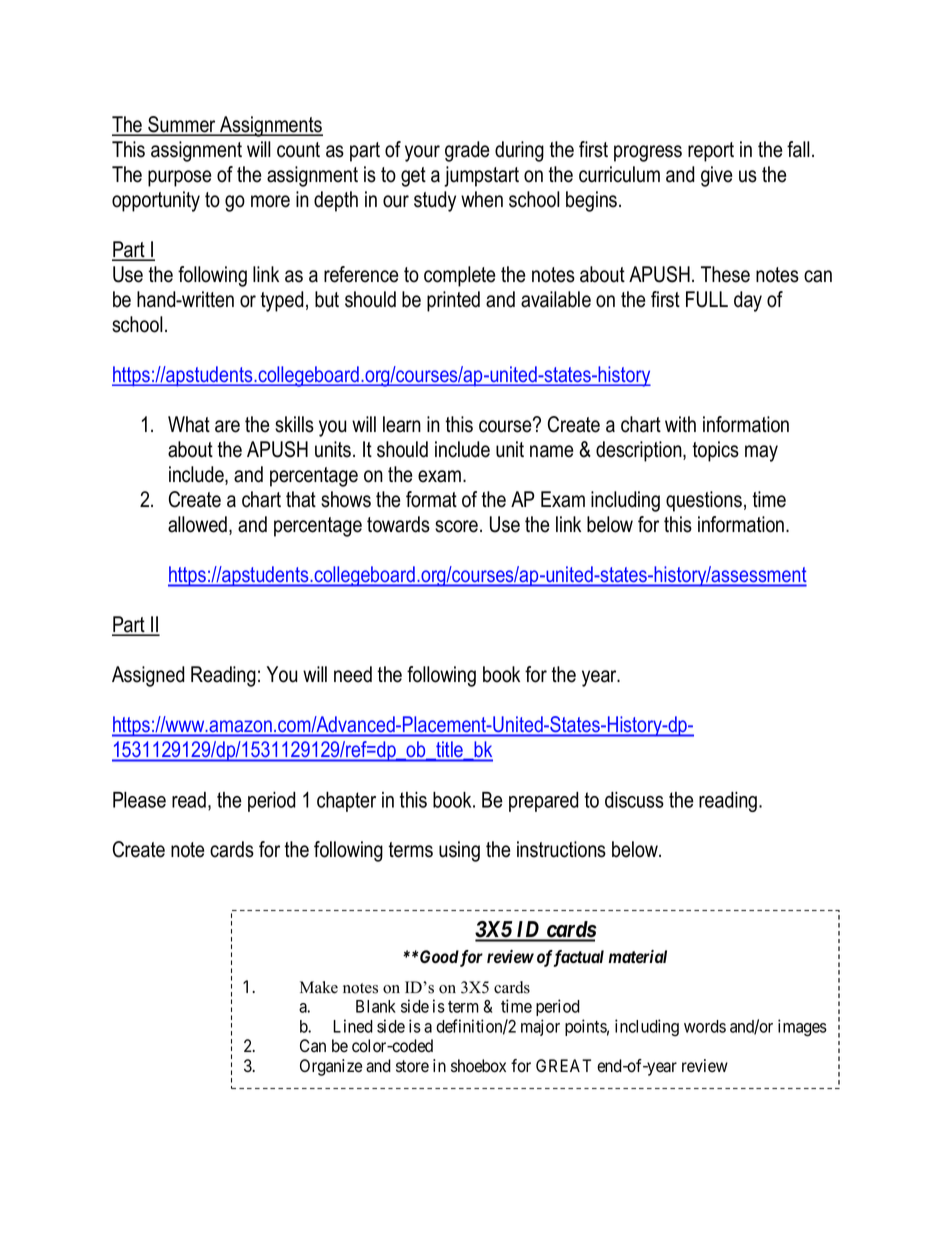 The width and height of the image is (952, 1233). What do you see at coordinates (459, 851) in the image?
I see `using` at bounding box center [459, 851].
